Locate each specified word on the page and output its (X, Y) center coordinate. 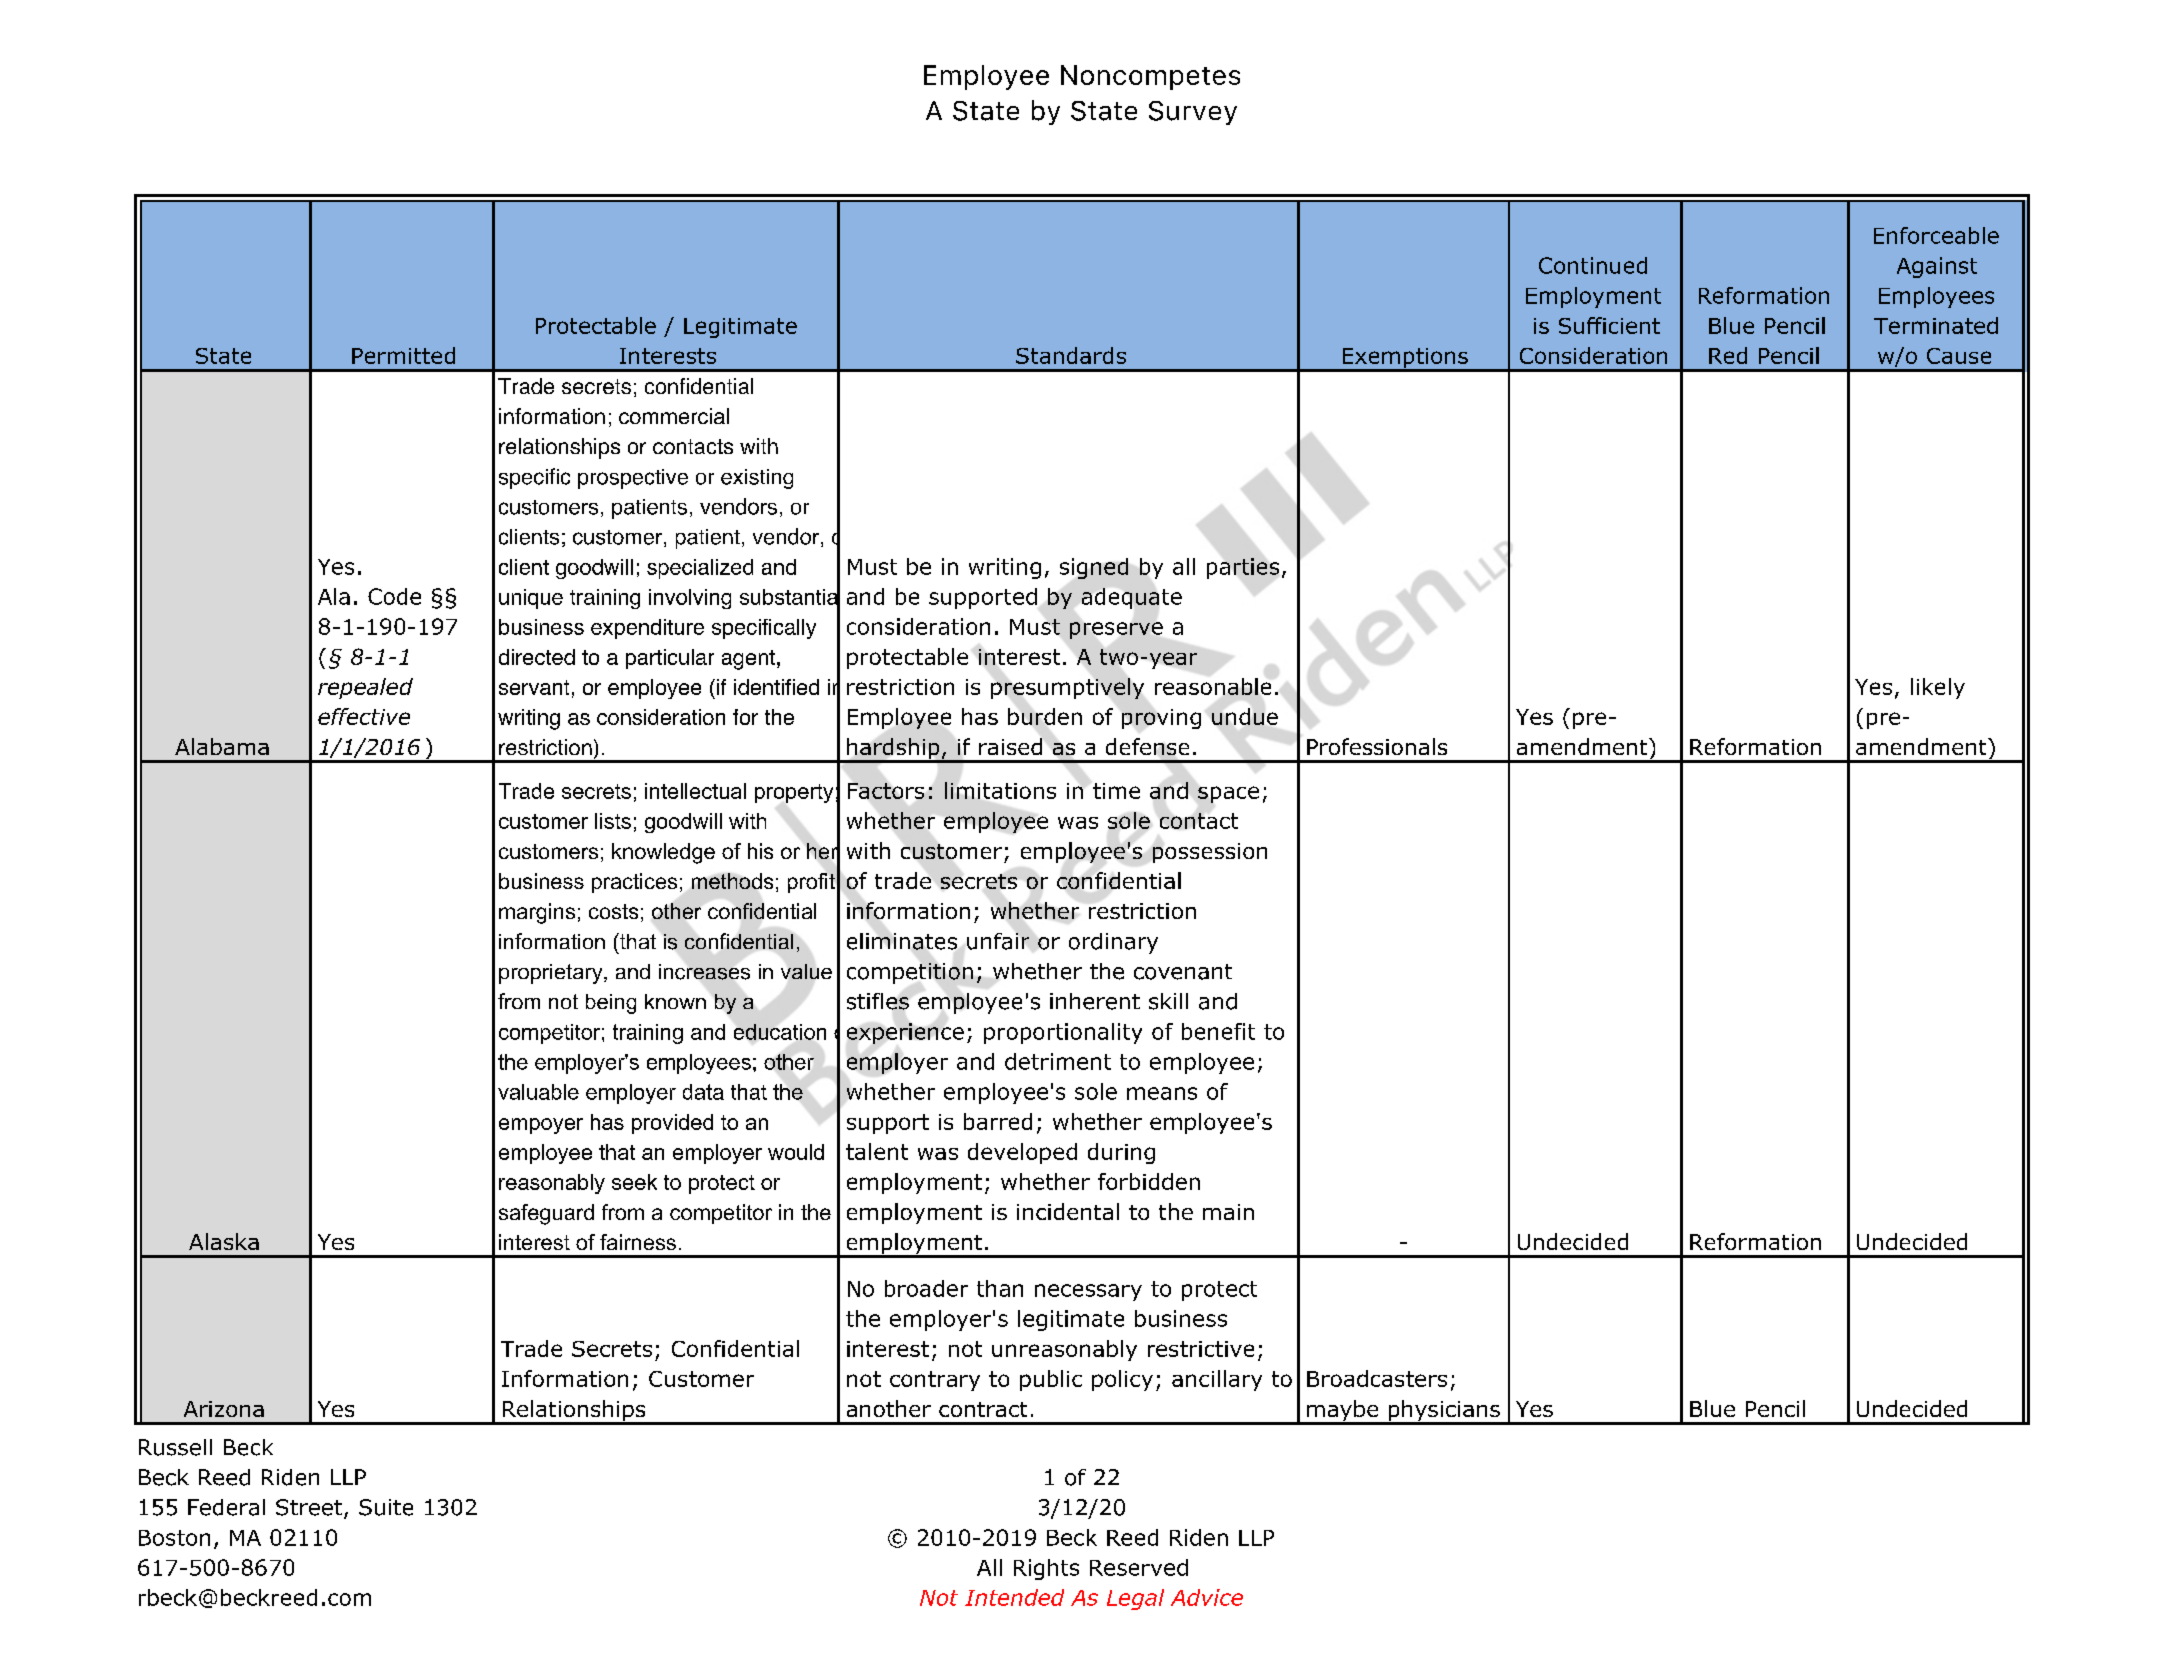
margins (537, 913)
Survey (1193, 113)
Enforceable (1936, 235)
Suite (386, 1507)
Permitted (403, 355)
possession (1210, 853)
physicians (1444, 1412)
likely (1938, 688)
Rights (1046, 1569)
